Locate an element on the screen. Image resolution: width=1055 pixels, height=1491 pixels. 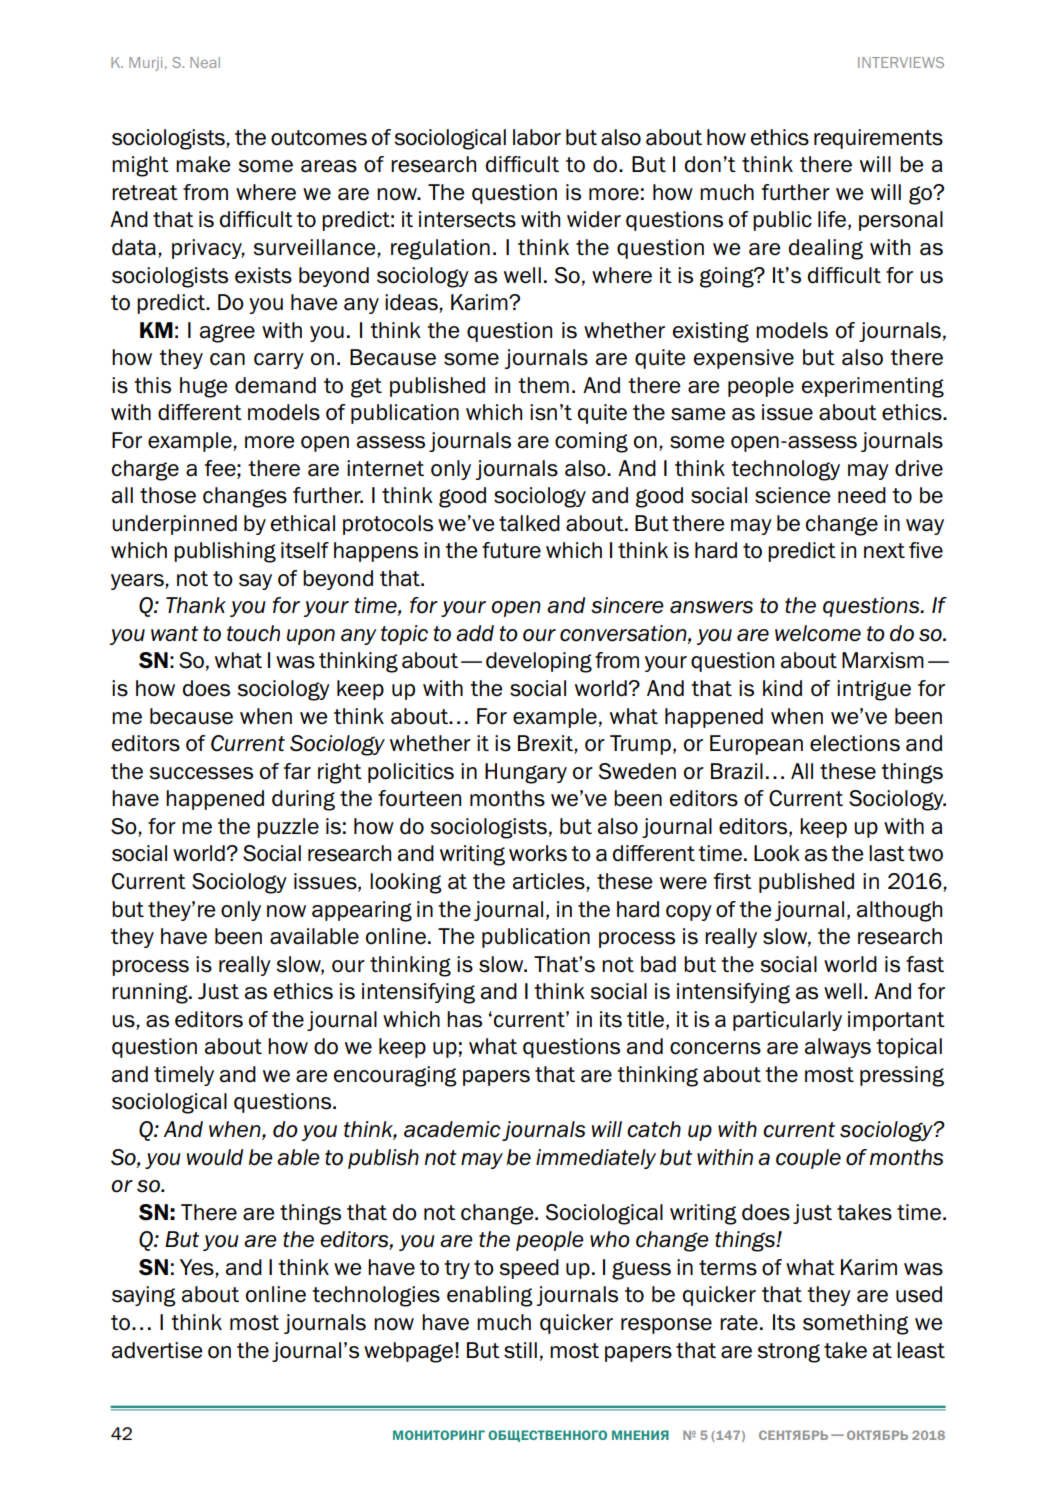
make is located at coordinates (203, 164).
